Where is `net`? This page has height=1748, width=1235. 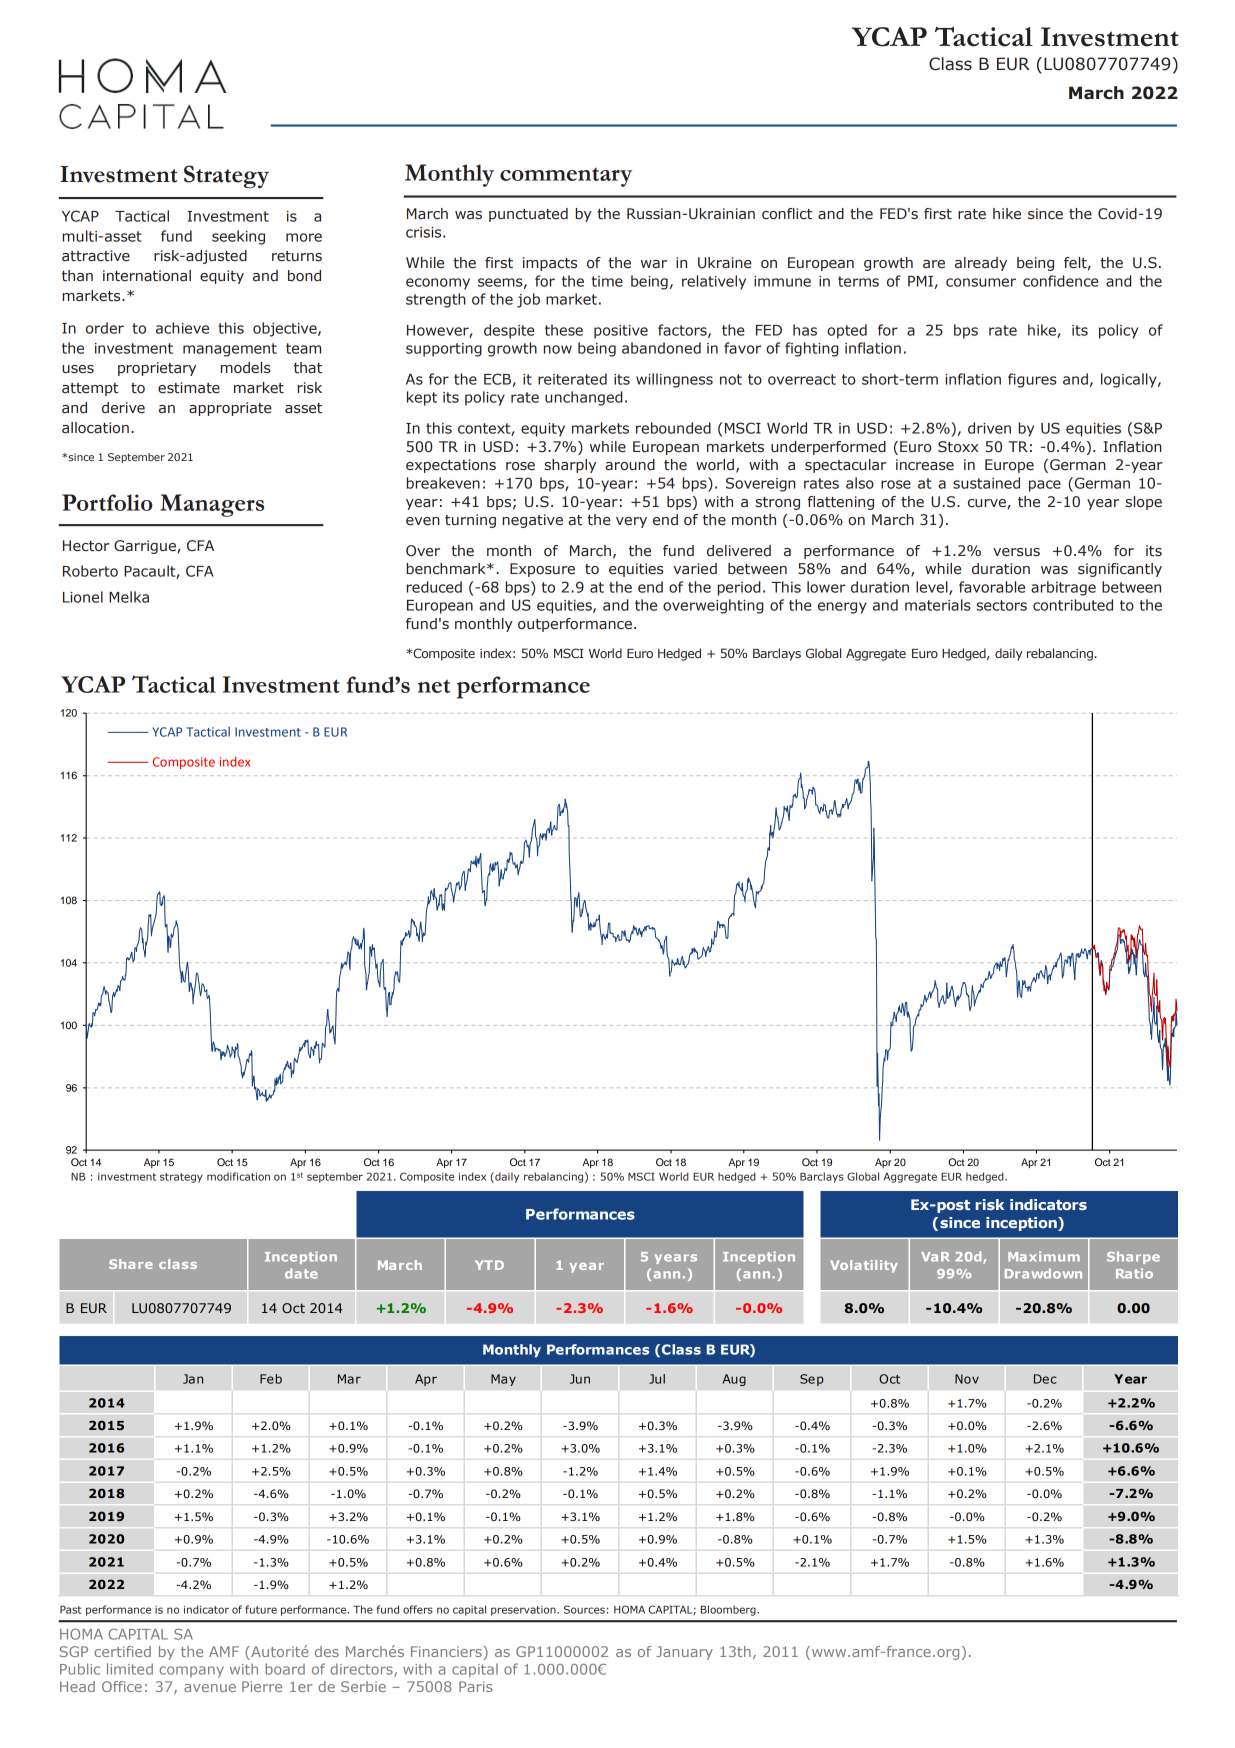
net is located at coordinates (434, 686).
